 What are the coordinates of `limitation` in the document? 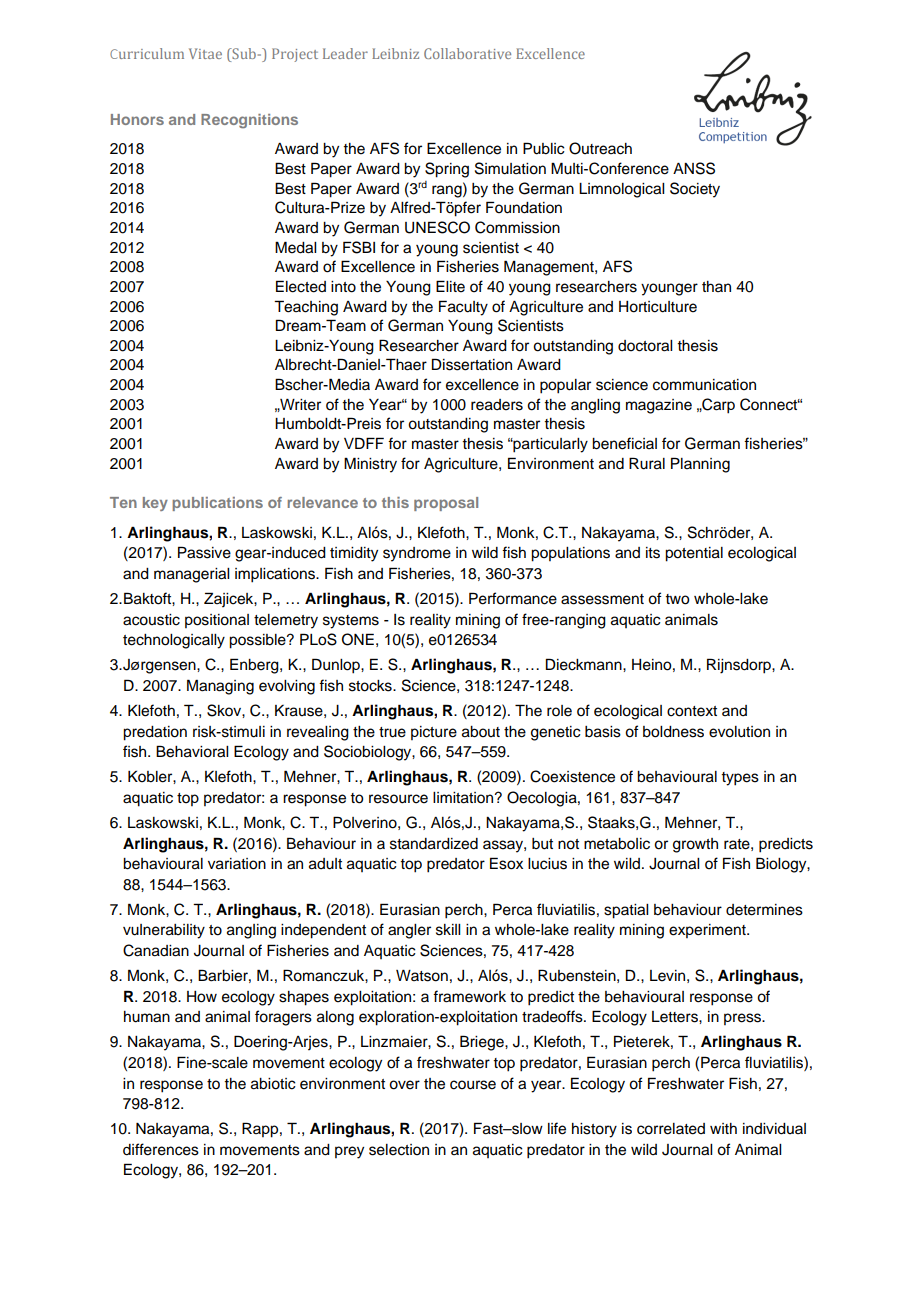 It's located at (464, 798).
